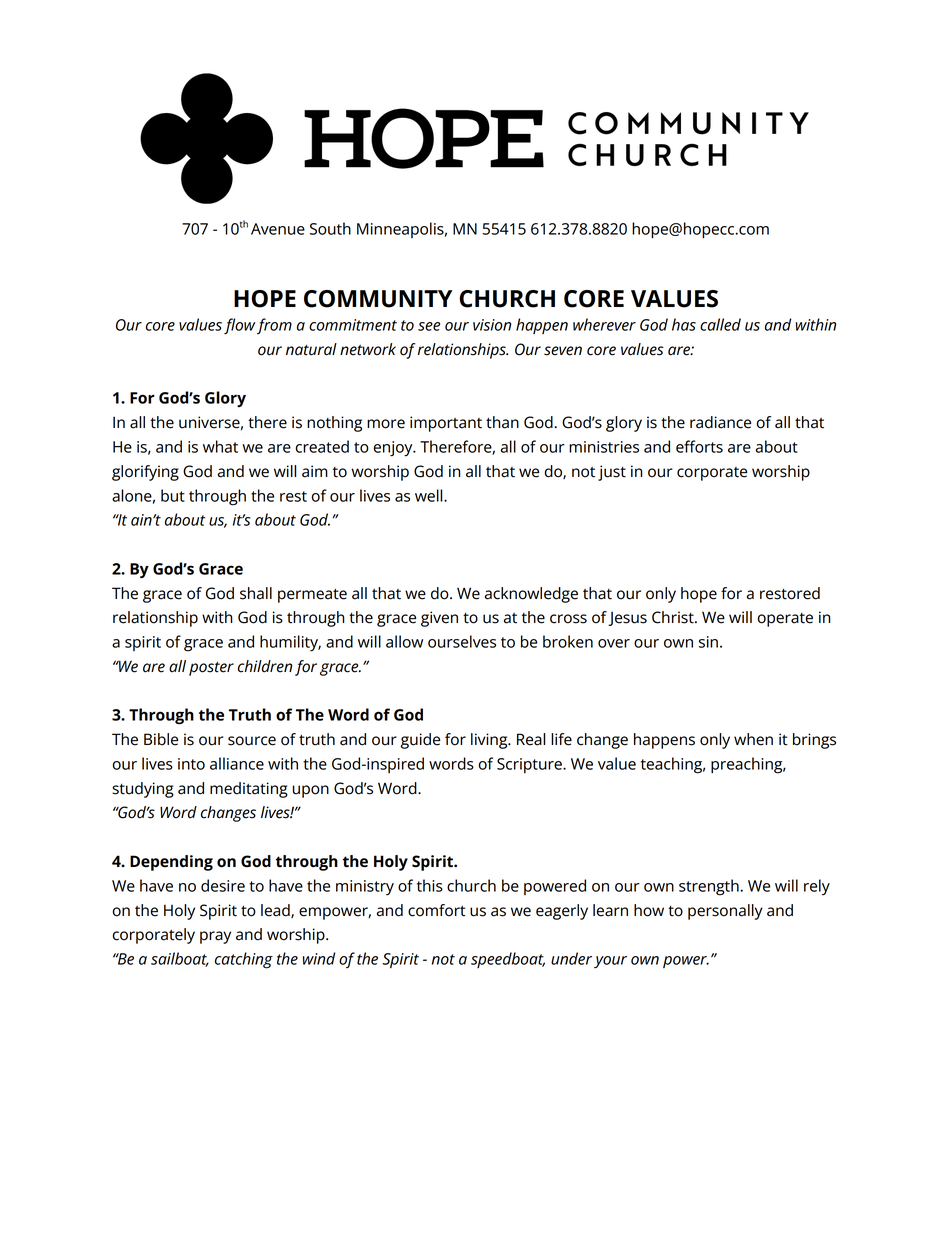 This document has width=952, height=1233. I want to click on COMMUNITY, so click(378, 299).
